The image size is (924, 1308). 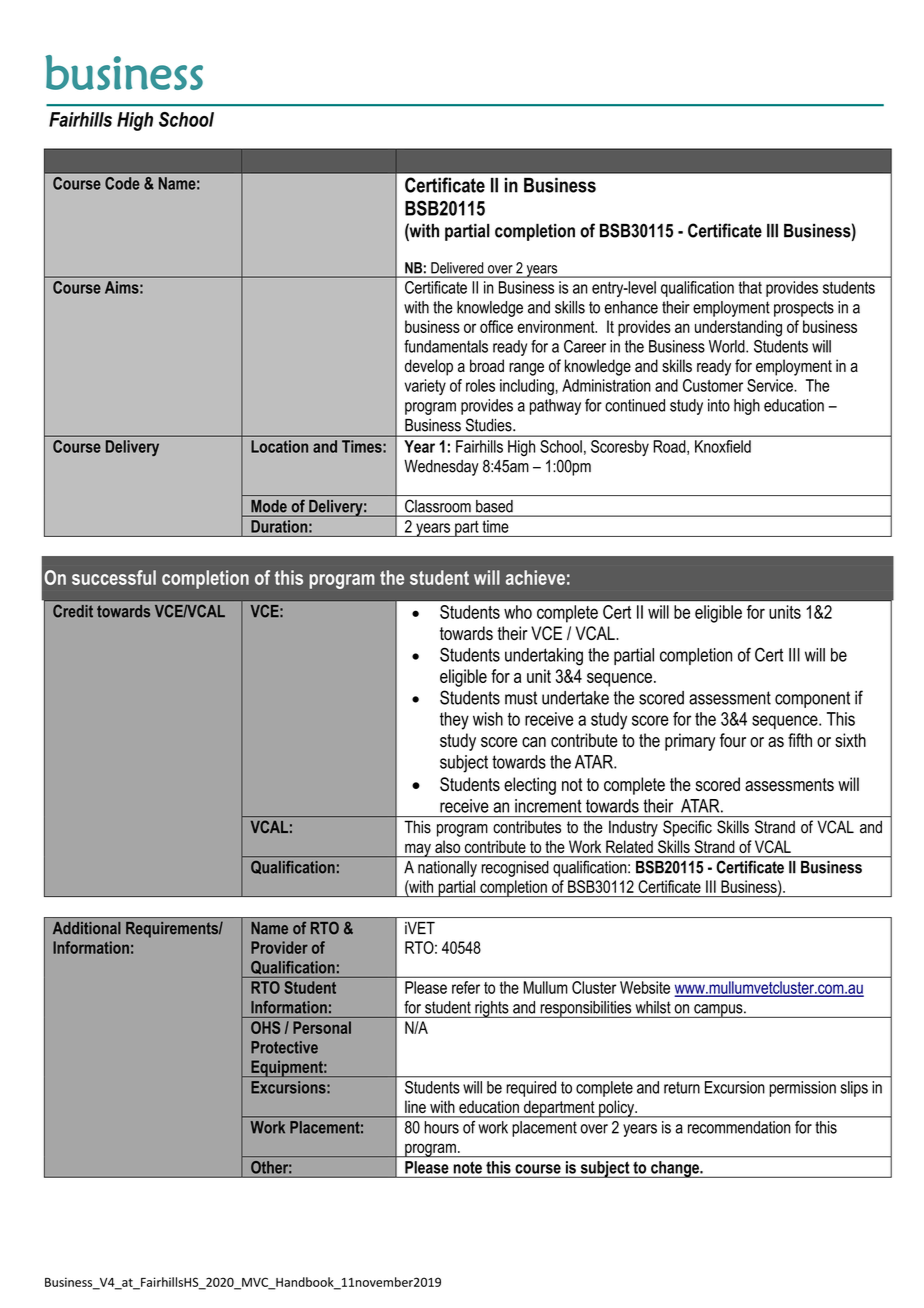 What do you see at coordinates (114, 577) in the image?
I see `successful` at bounding box center [114, 577].
